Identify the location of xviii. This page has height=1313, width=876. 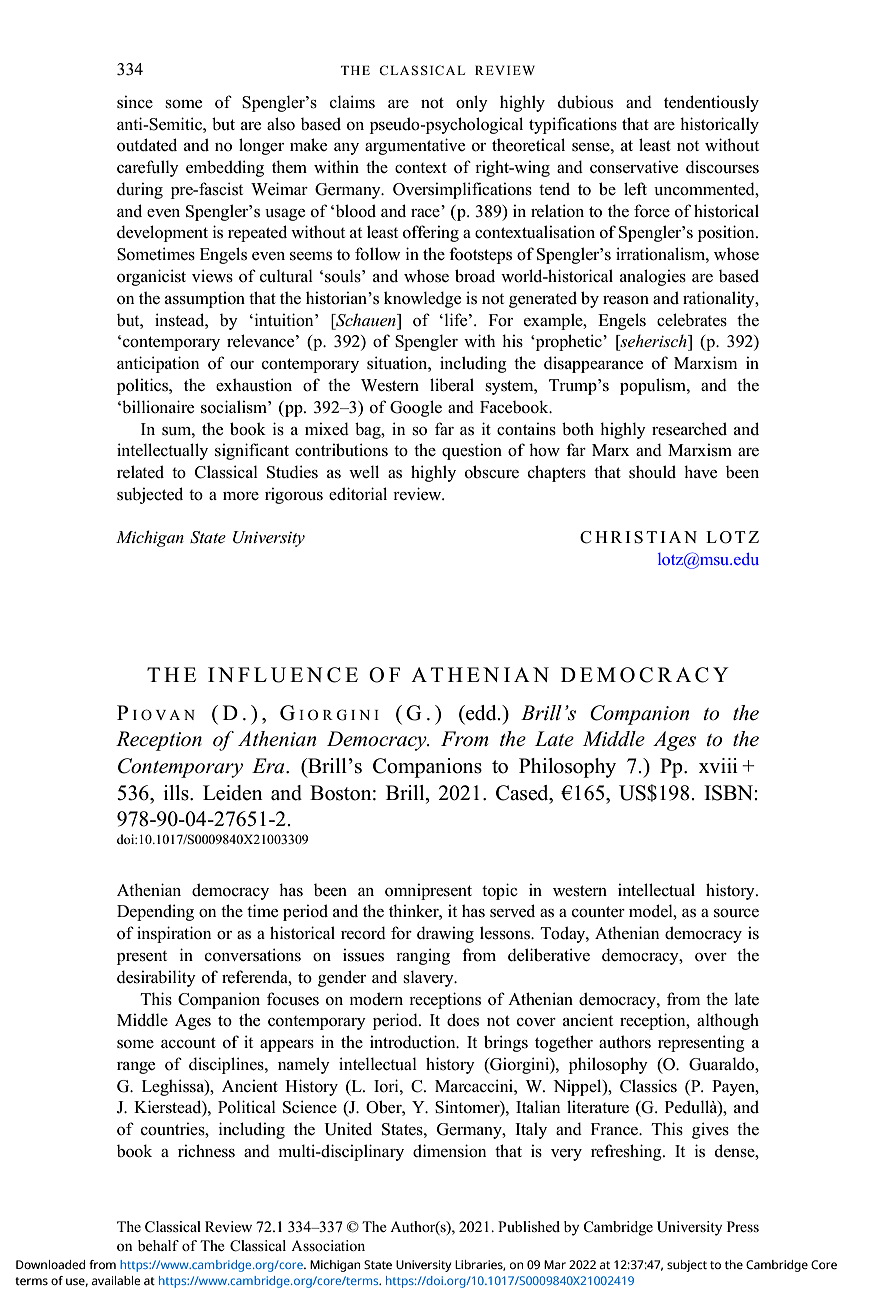
(718, 765).
